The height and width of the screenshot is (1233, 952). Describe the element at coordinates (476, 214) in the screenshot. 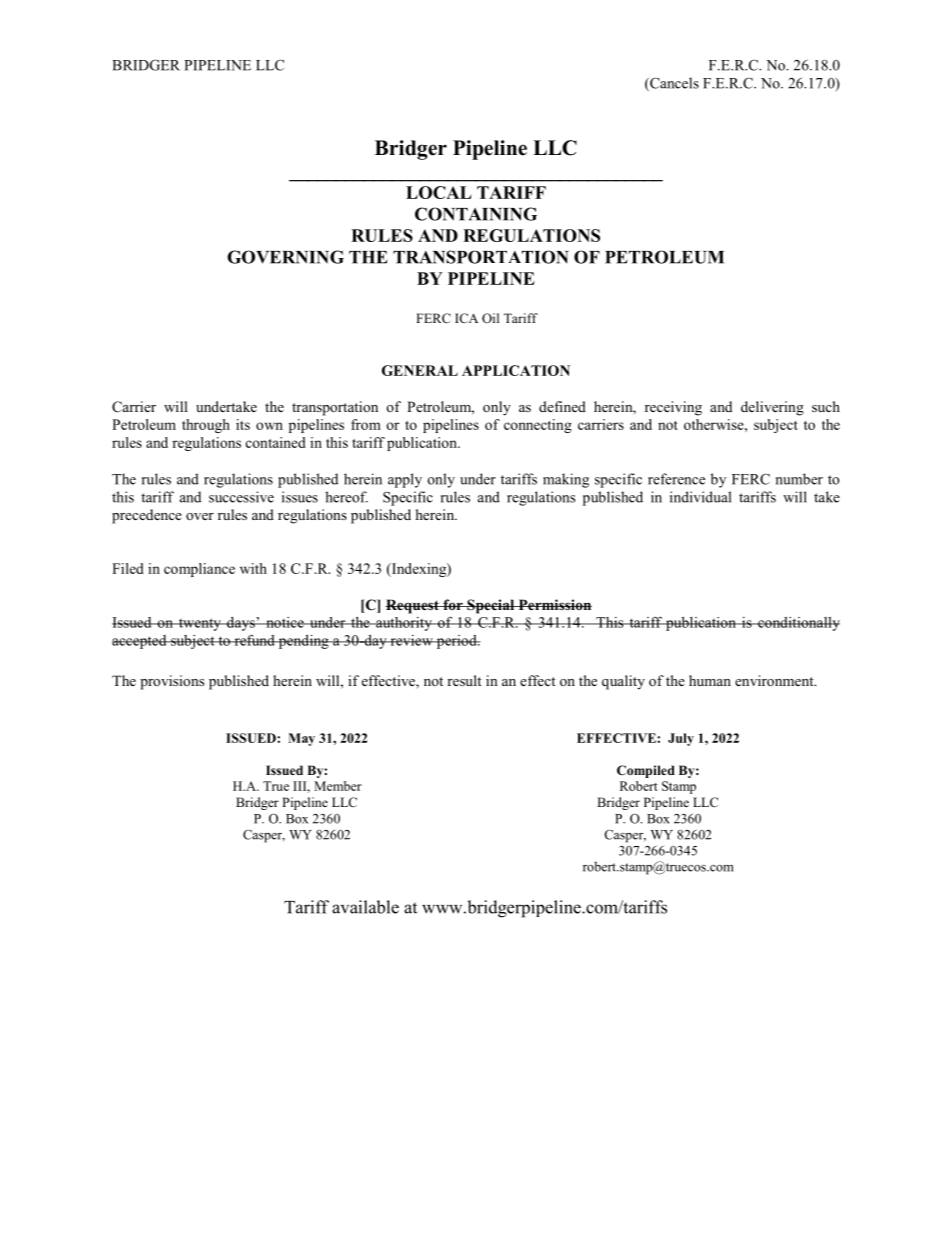

I see `CONTAINING` at that location.
